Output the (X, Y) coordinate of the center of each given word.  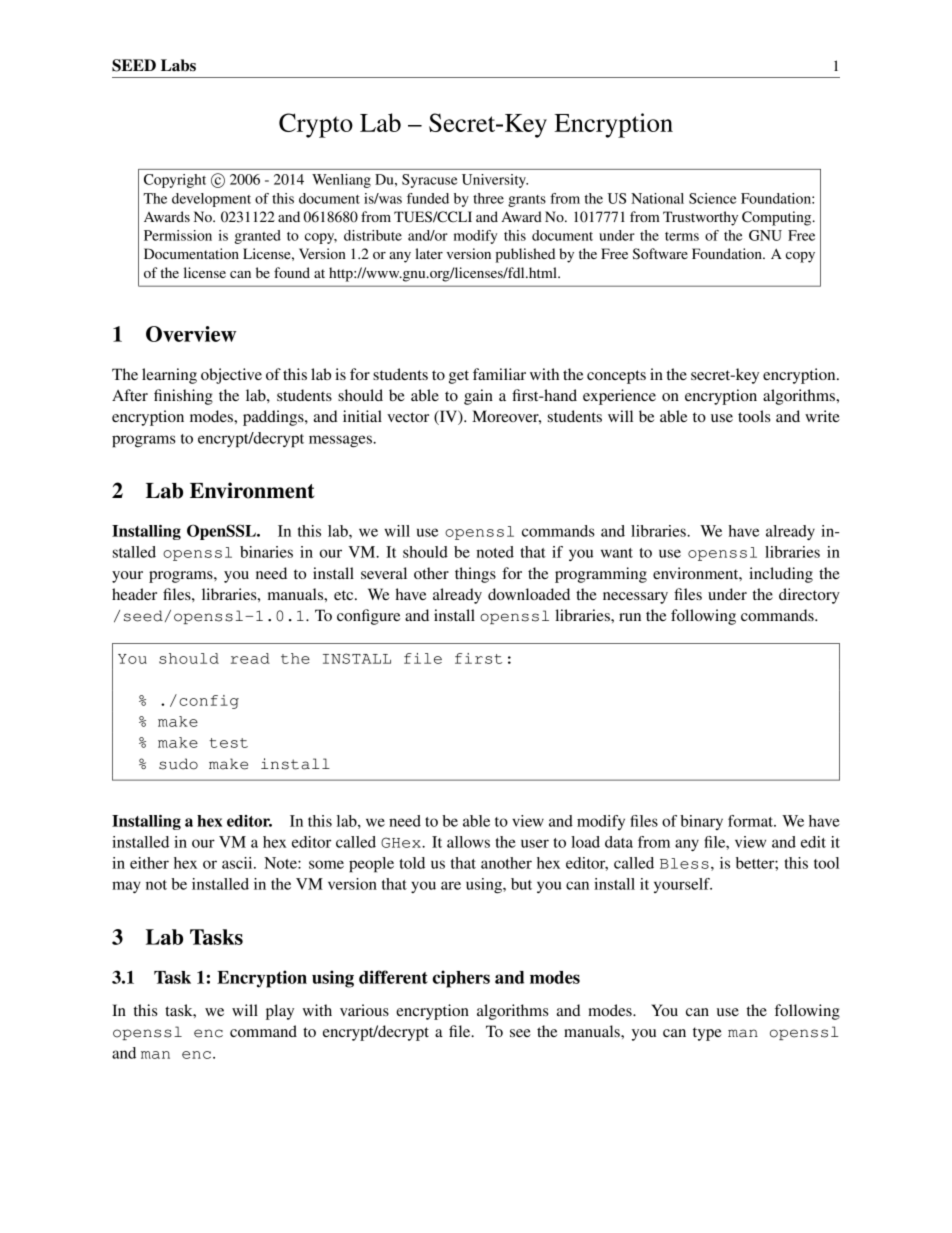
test (228, 743)
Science (713, 198)
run (630, 617)
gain (478, 397)
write (822, 416)
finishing (183, 397)
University (495, 181)
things (475, 575)
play (280, 1012)
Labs (178, 65)
